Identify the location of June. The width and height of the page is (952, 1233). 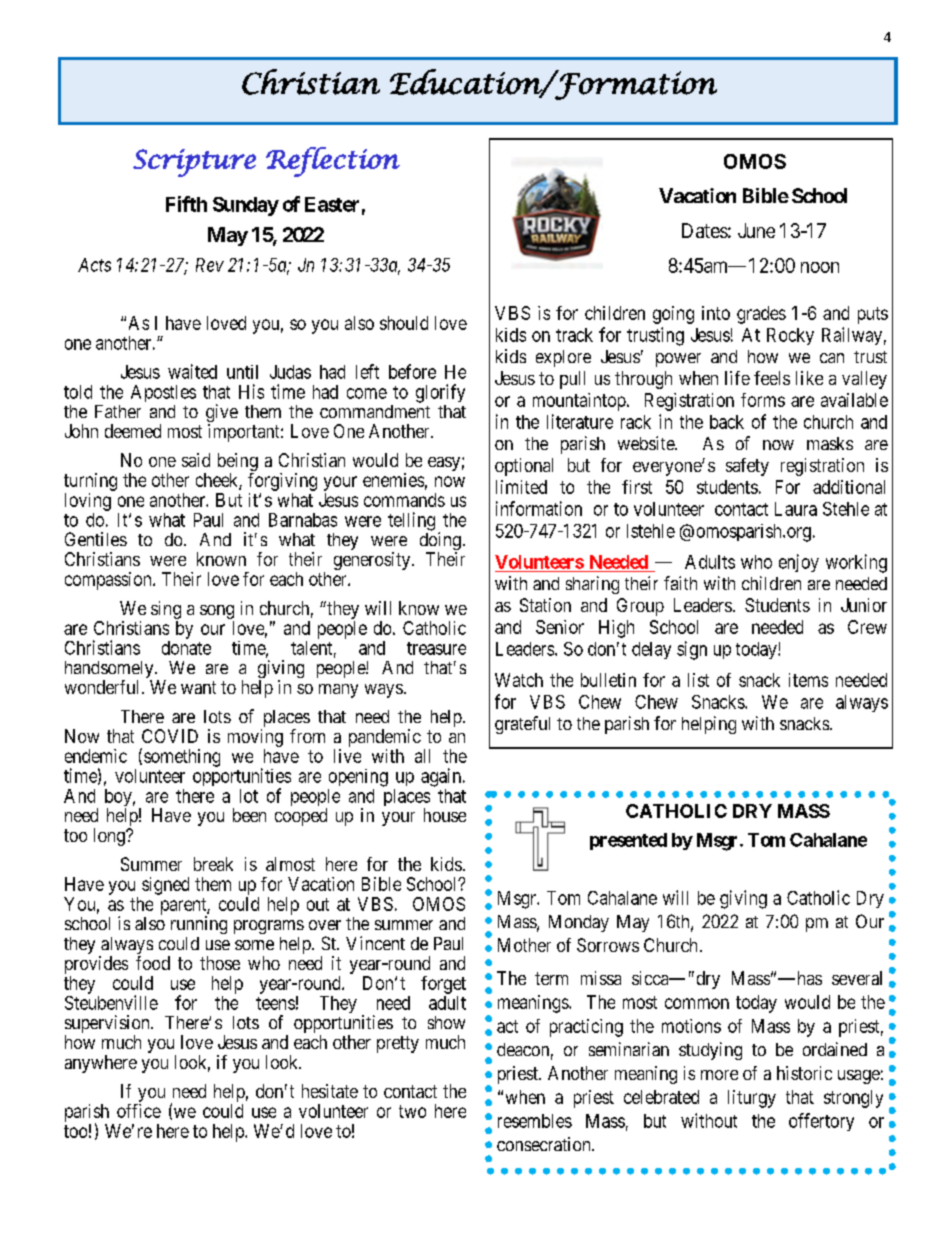
(756, 230).
